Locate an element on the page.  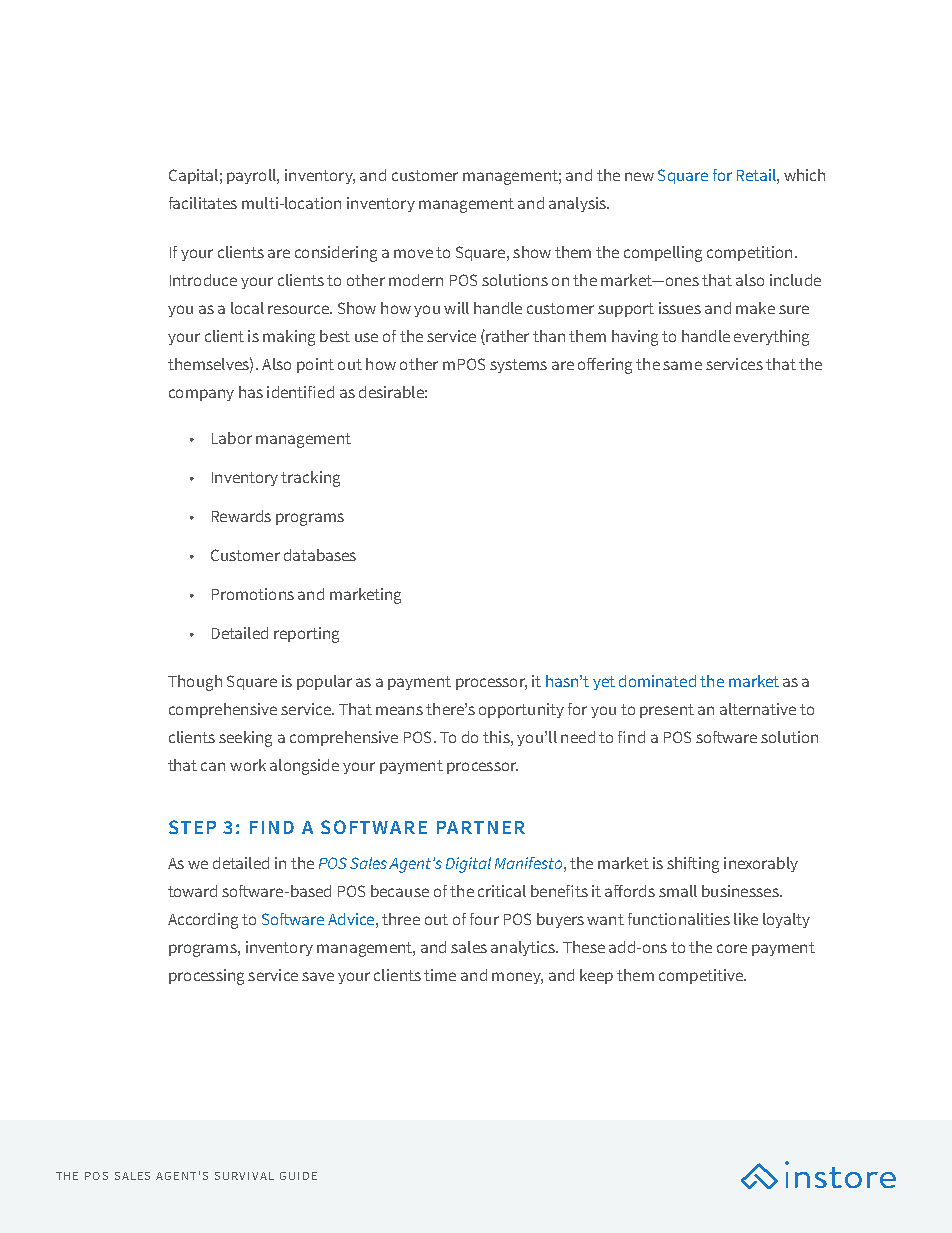
opportunity is located at coordinates (521, 710).
